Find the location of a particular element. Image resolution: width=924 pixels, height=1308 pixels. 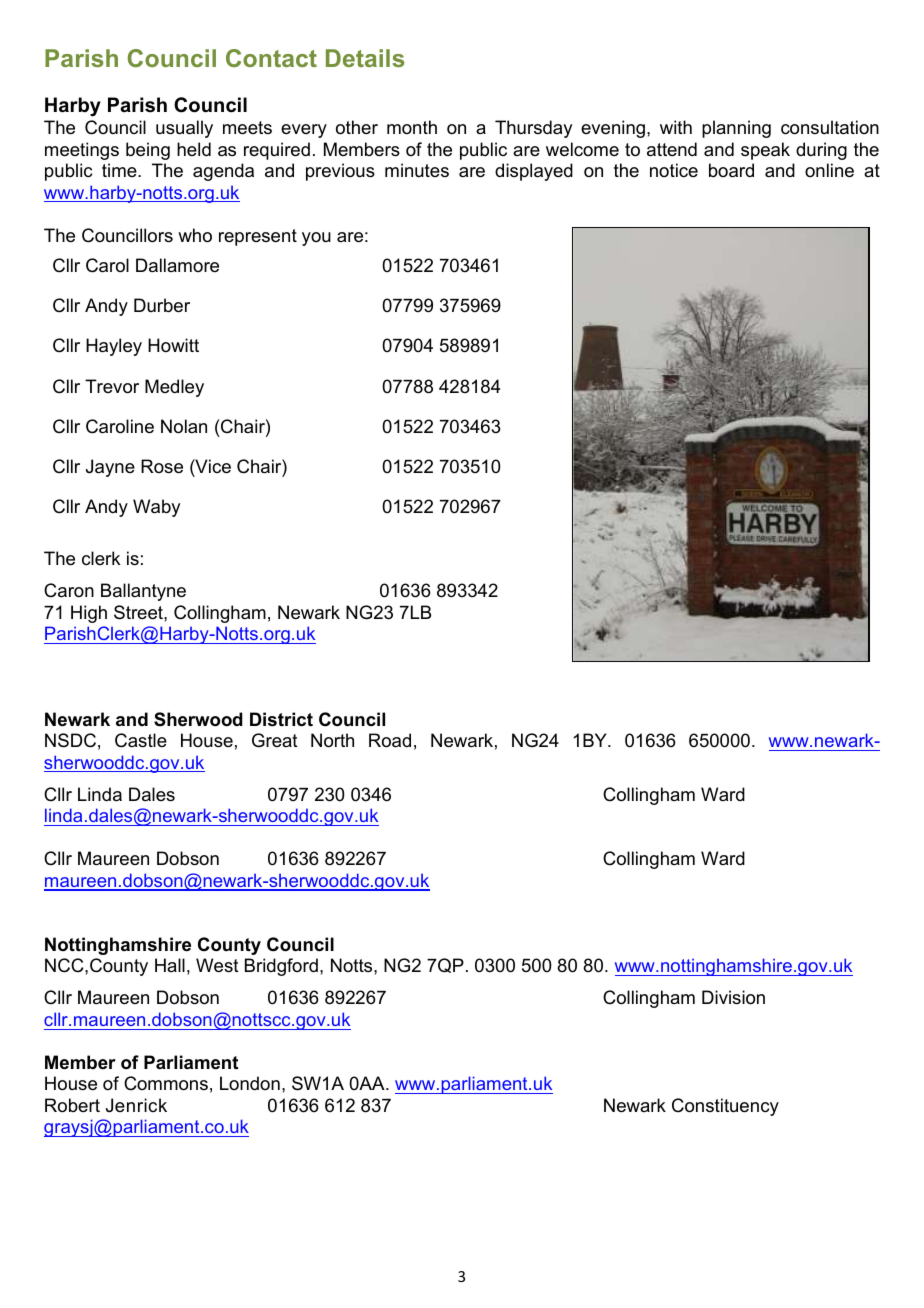

usually is located at coordinates (184, 129).
